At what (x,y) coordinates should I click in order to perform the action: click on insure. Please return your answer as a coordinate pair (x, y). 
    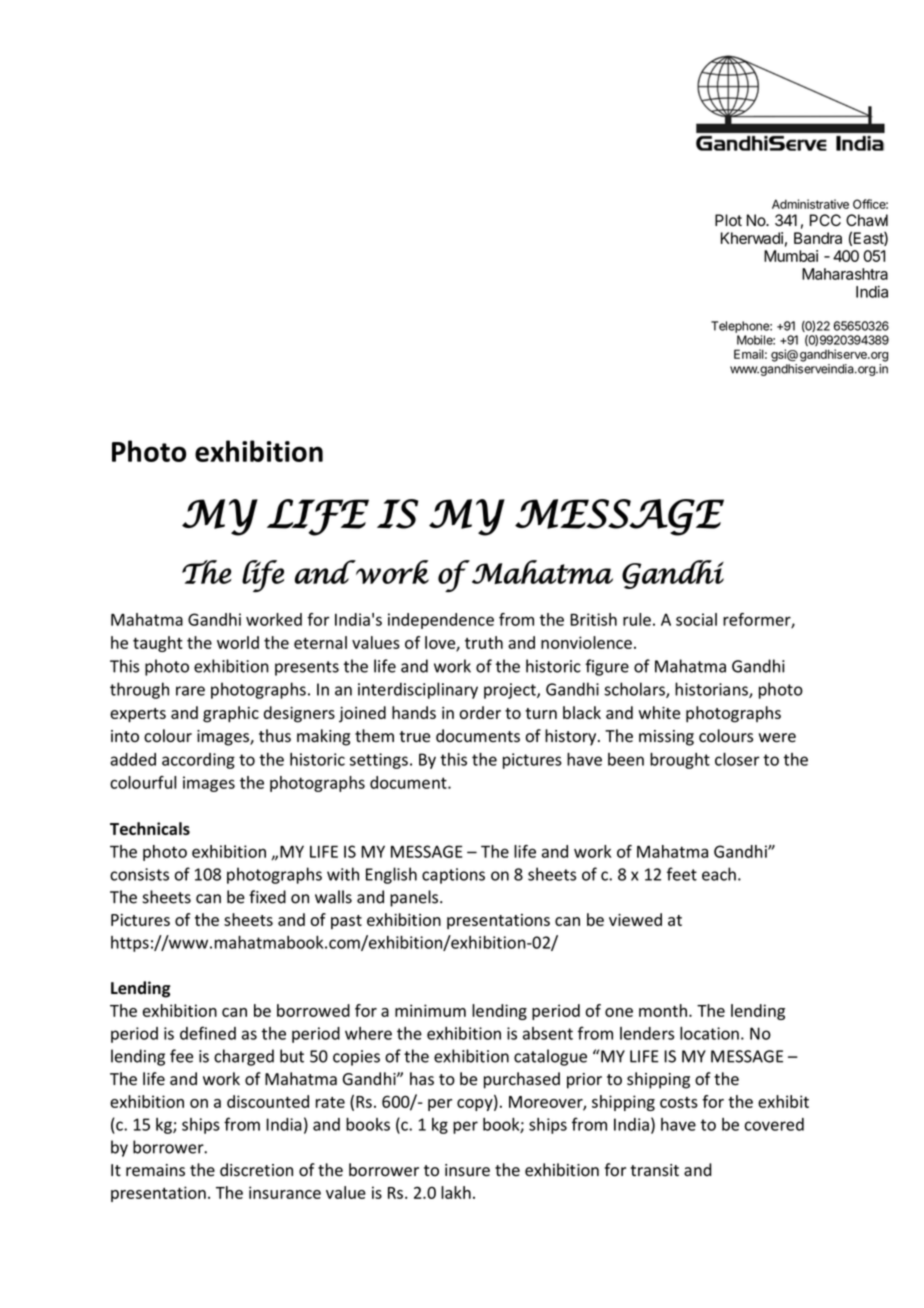
    Looking at the image, I should click on (467, 1170).
